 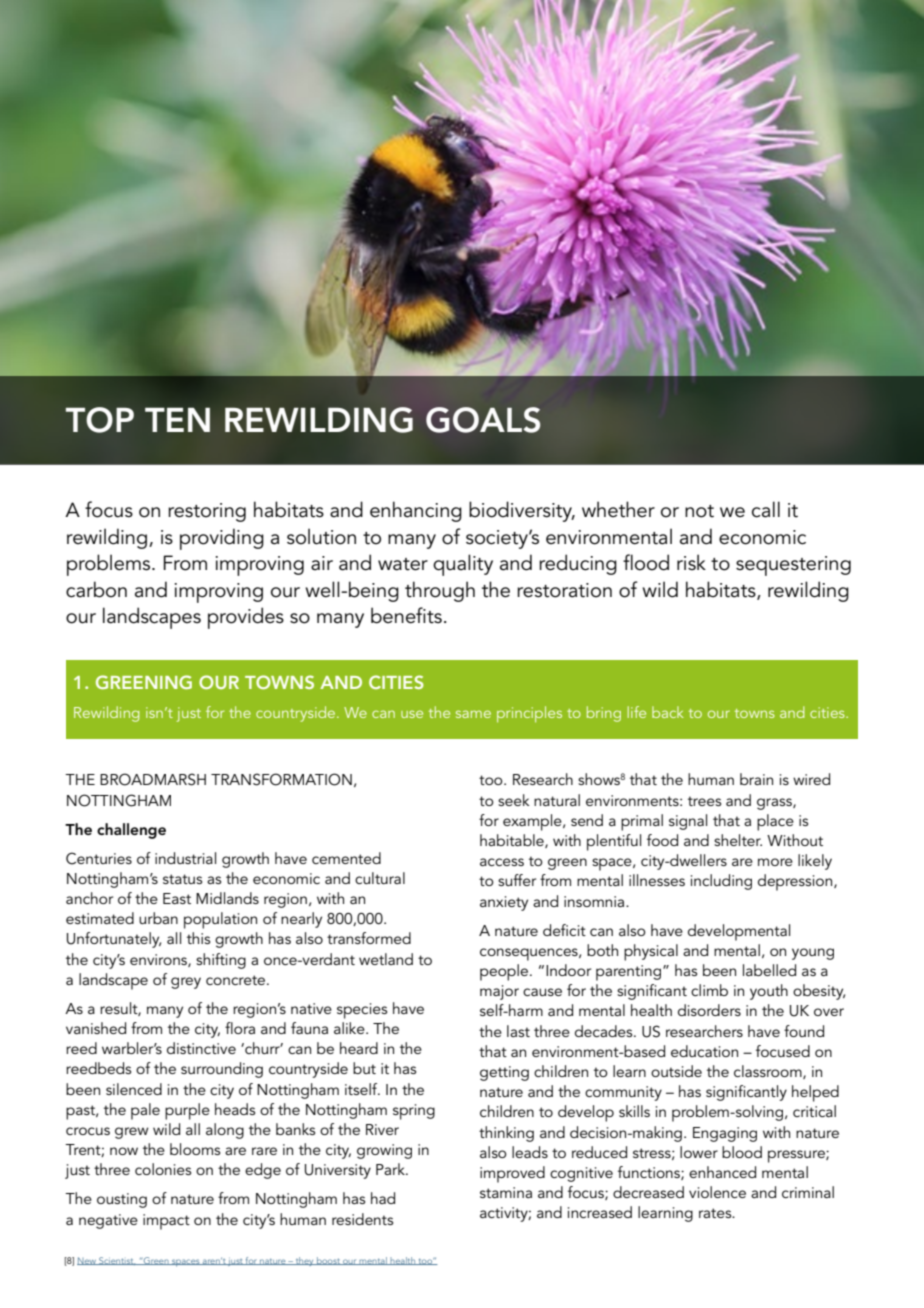 What do you see at coordinates (201, 1048) in the screenshot?
I see `distinctive` at bounding box center [201, 1048].
